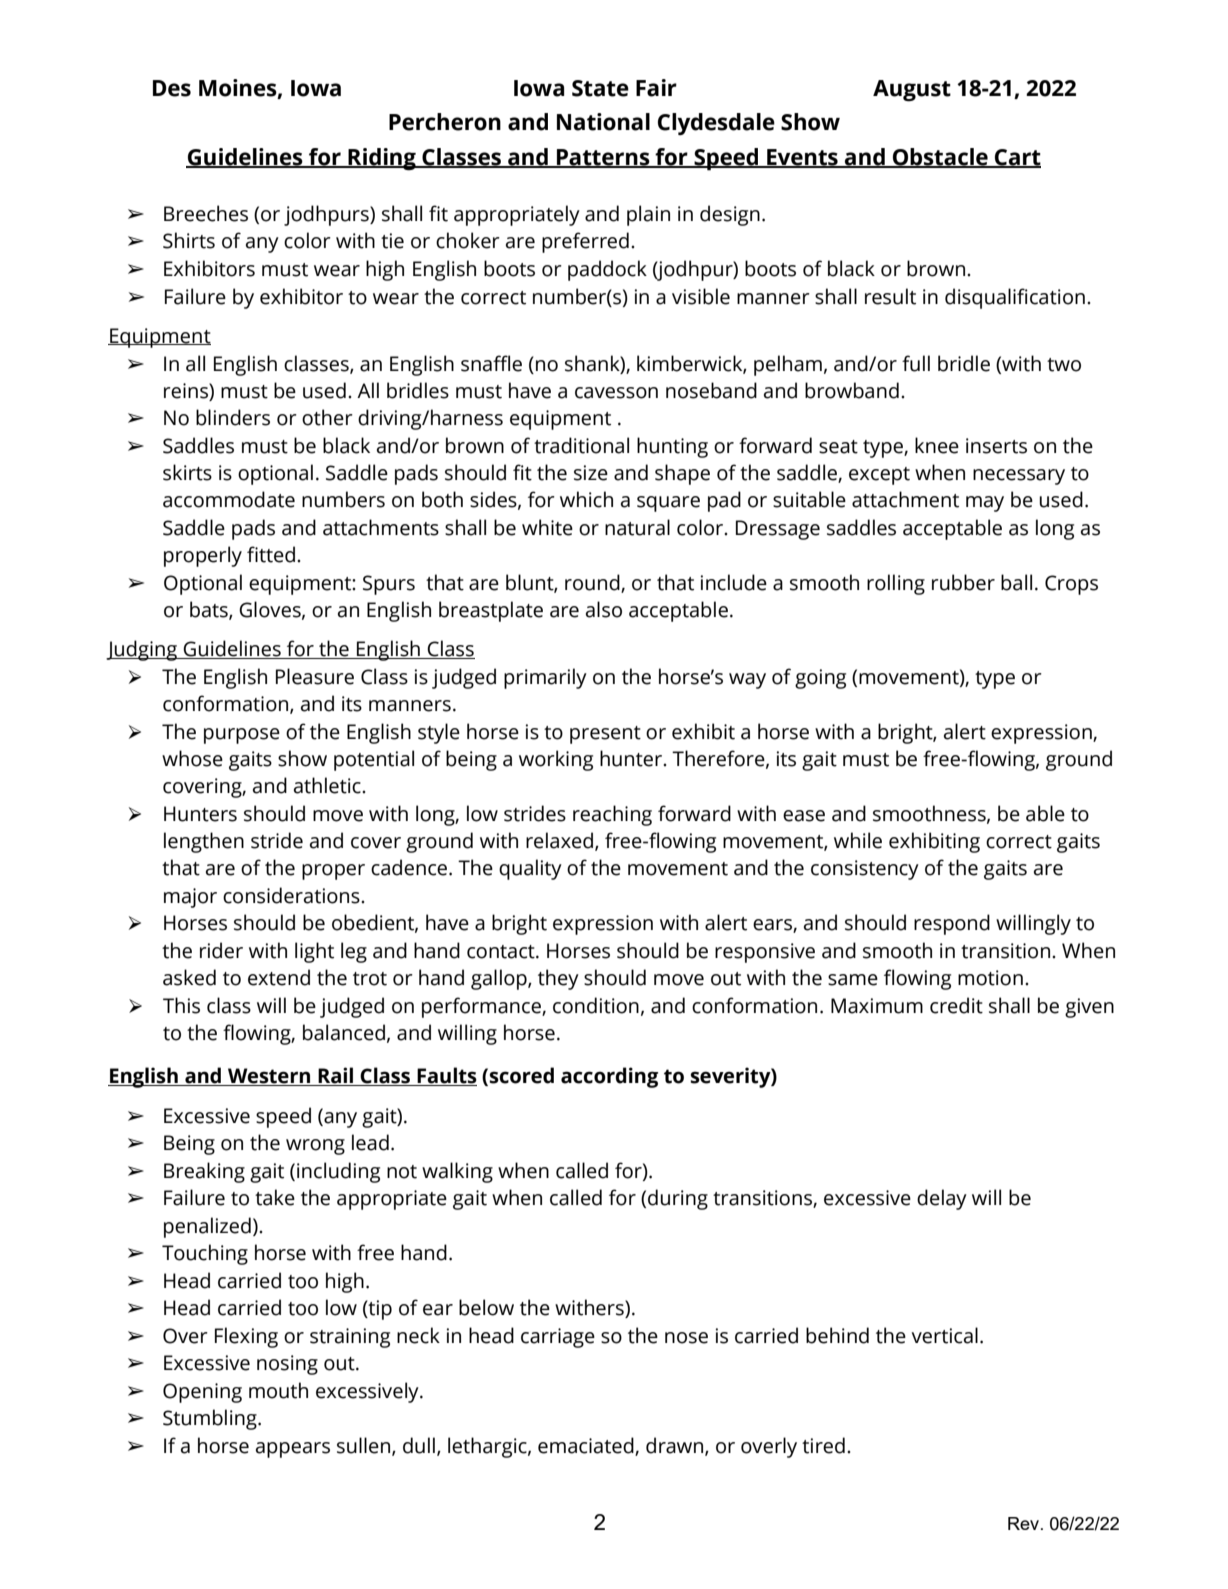  I want to click on Rev, so click(1025, 1523).
